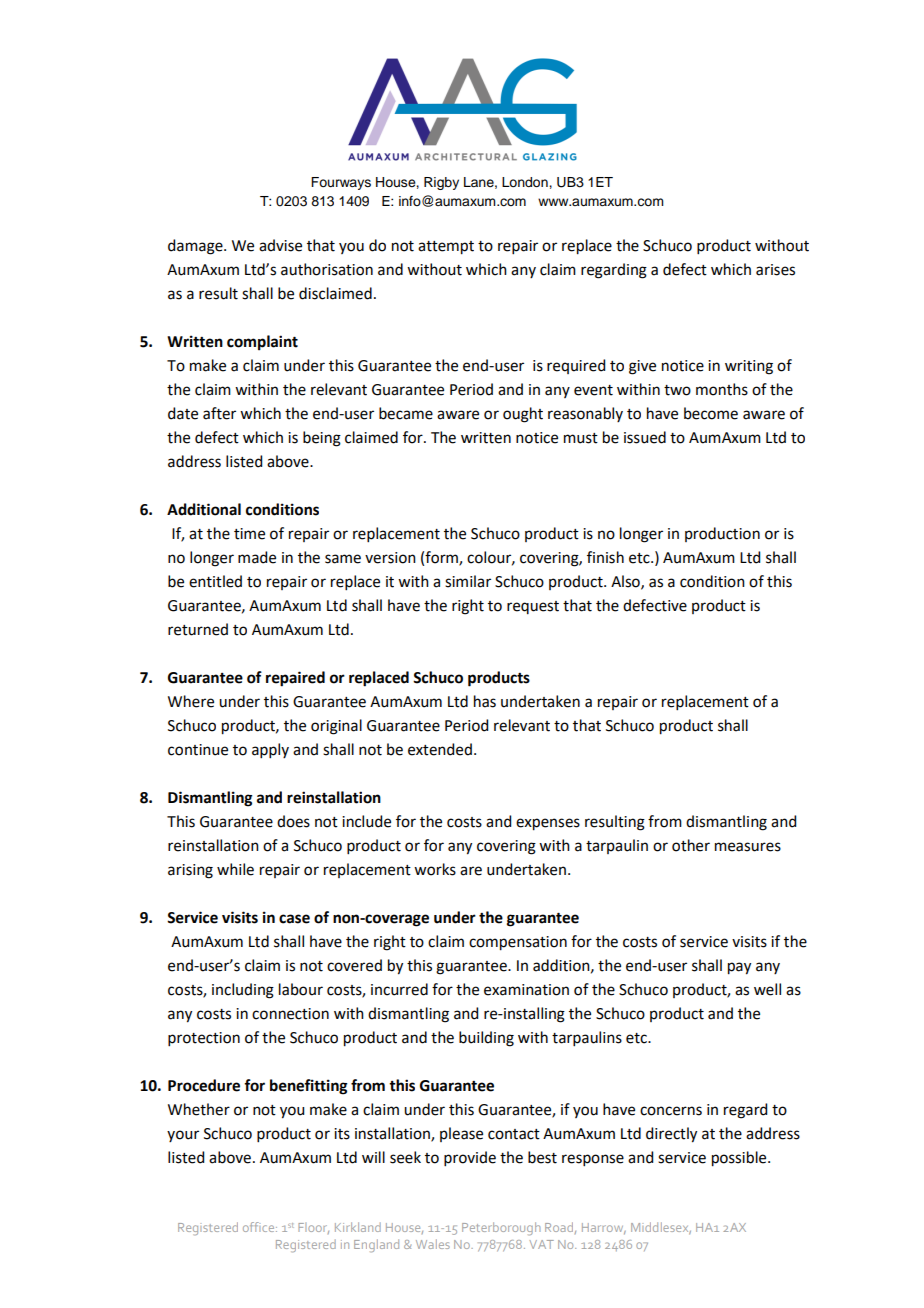 The width and height of the screenshot is (924, 1308). Describe the element at coordinates (691, 845) in the screenshot. I see `other` at that location.
